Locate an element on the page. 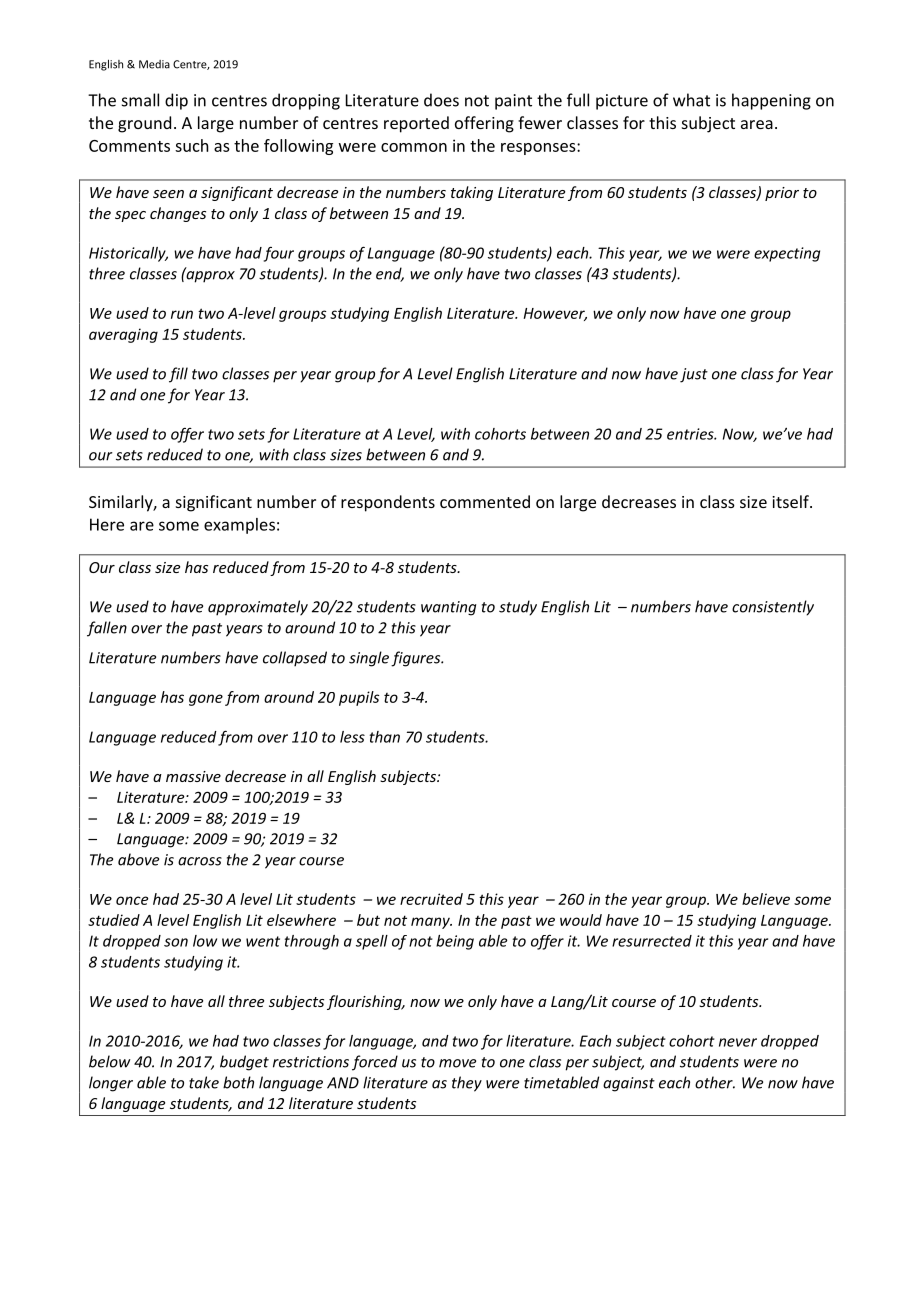 This image has height=1308, width=924. examples is located at coordinates (239, 526).
